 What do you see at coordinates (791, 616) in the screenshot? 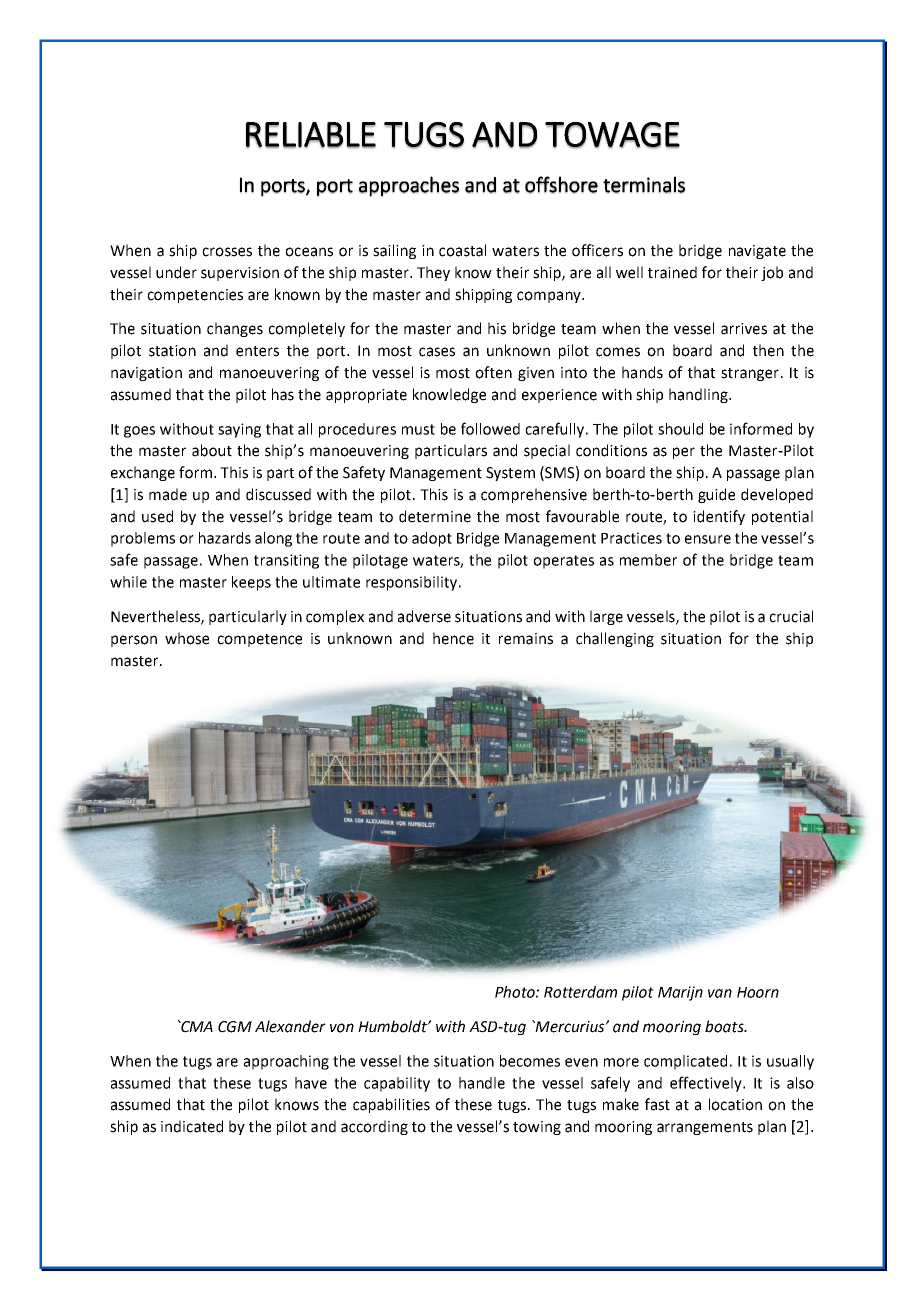
I see `crucial` at bounding box center [791, 616].
